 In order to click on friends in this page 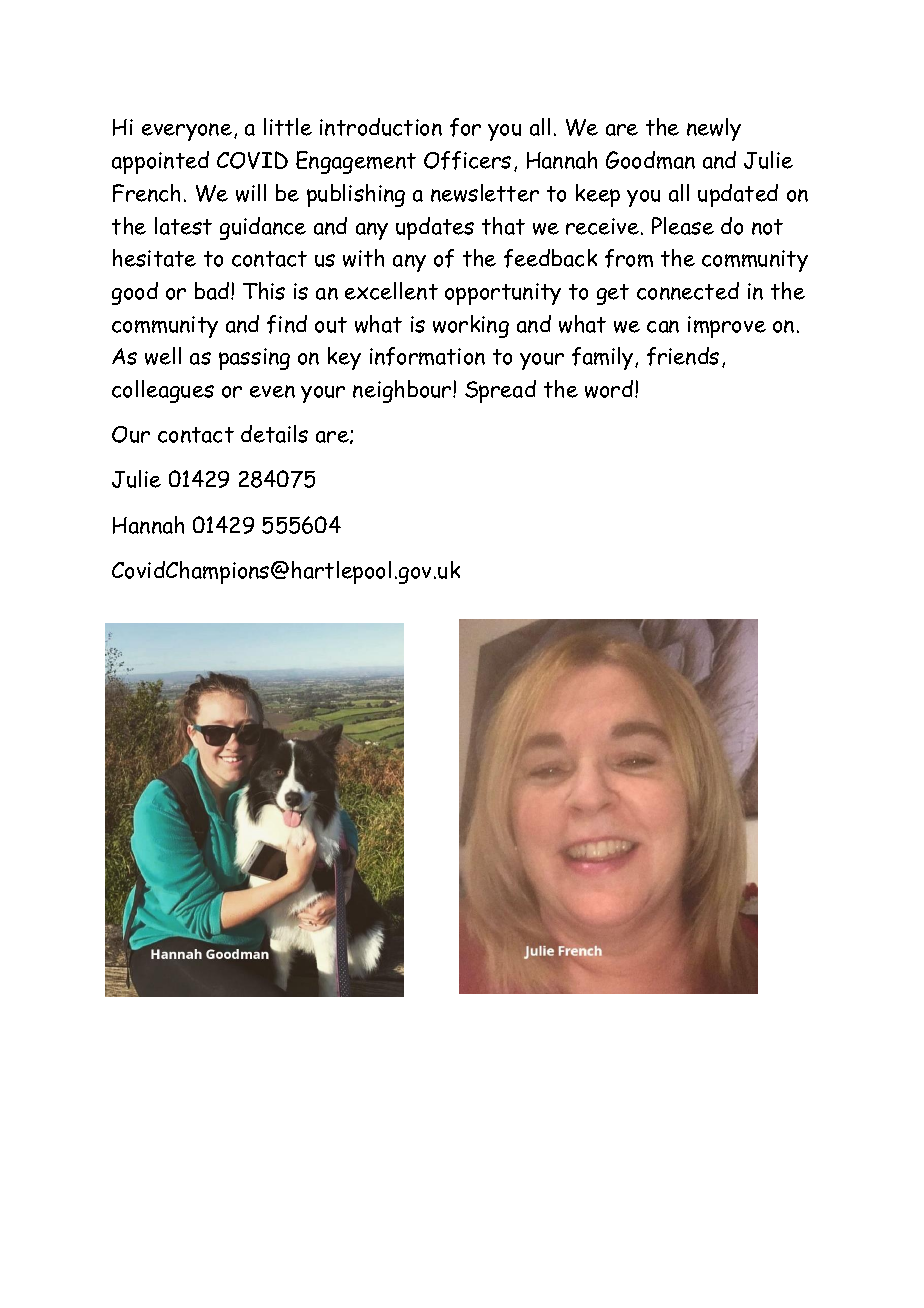, I will do `click(683, 356)`.
